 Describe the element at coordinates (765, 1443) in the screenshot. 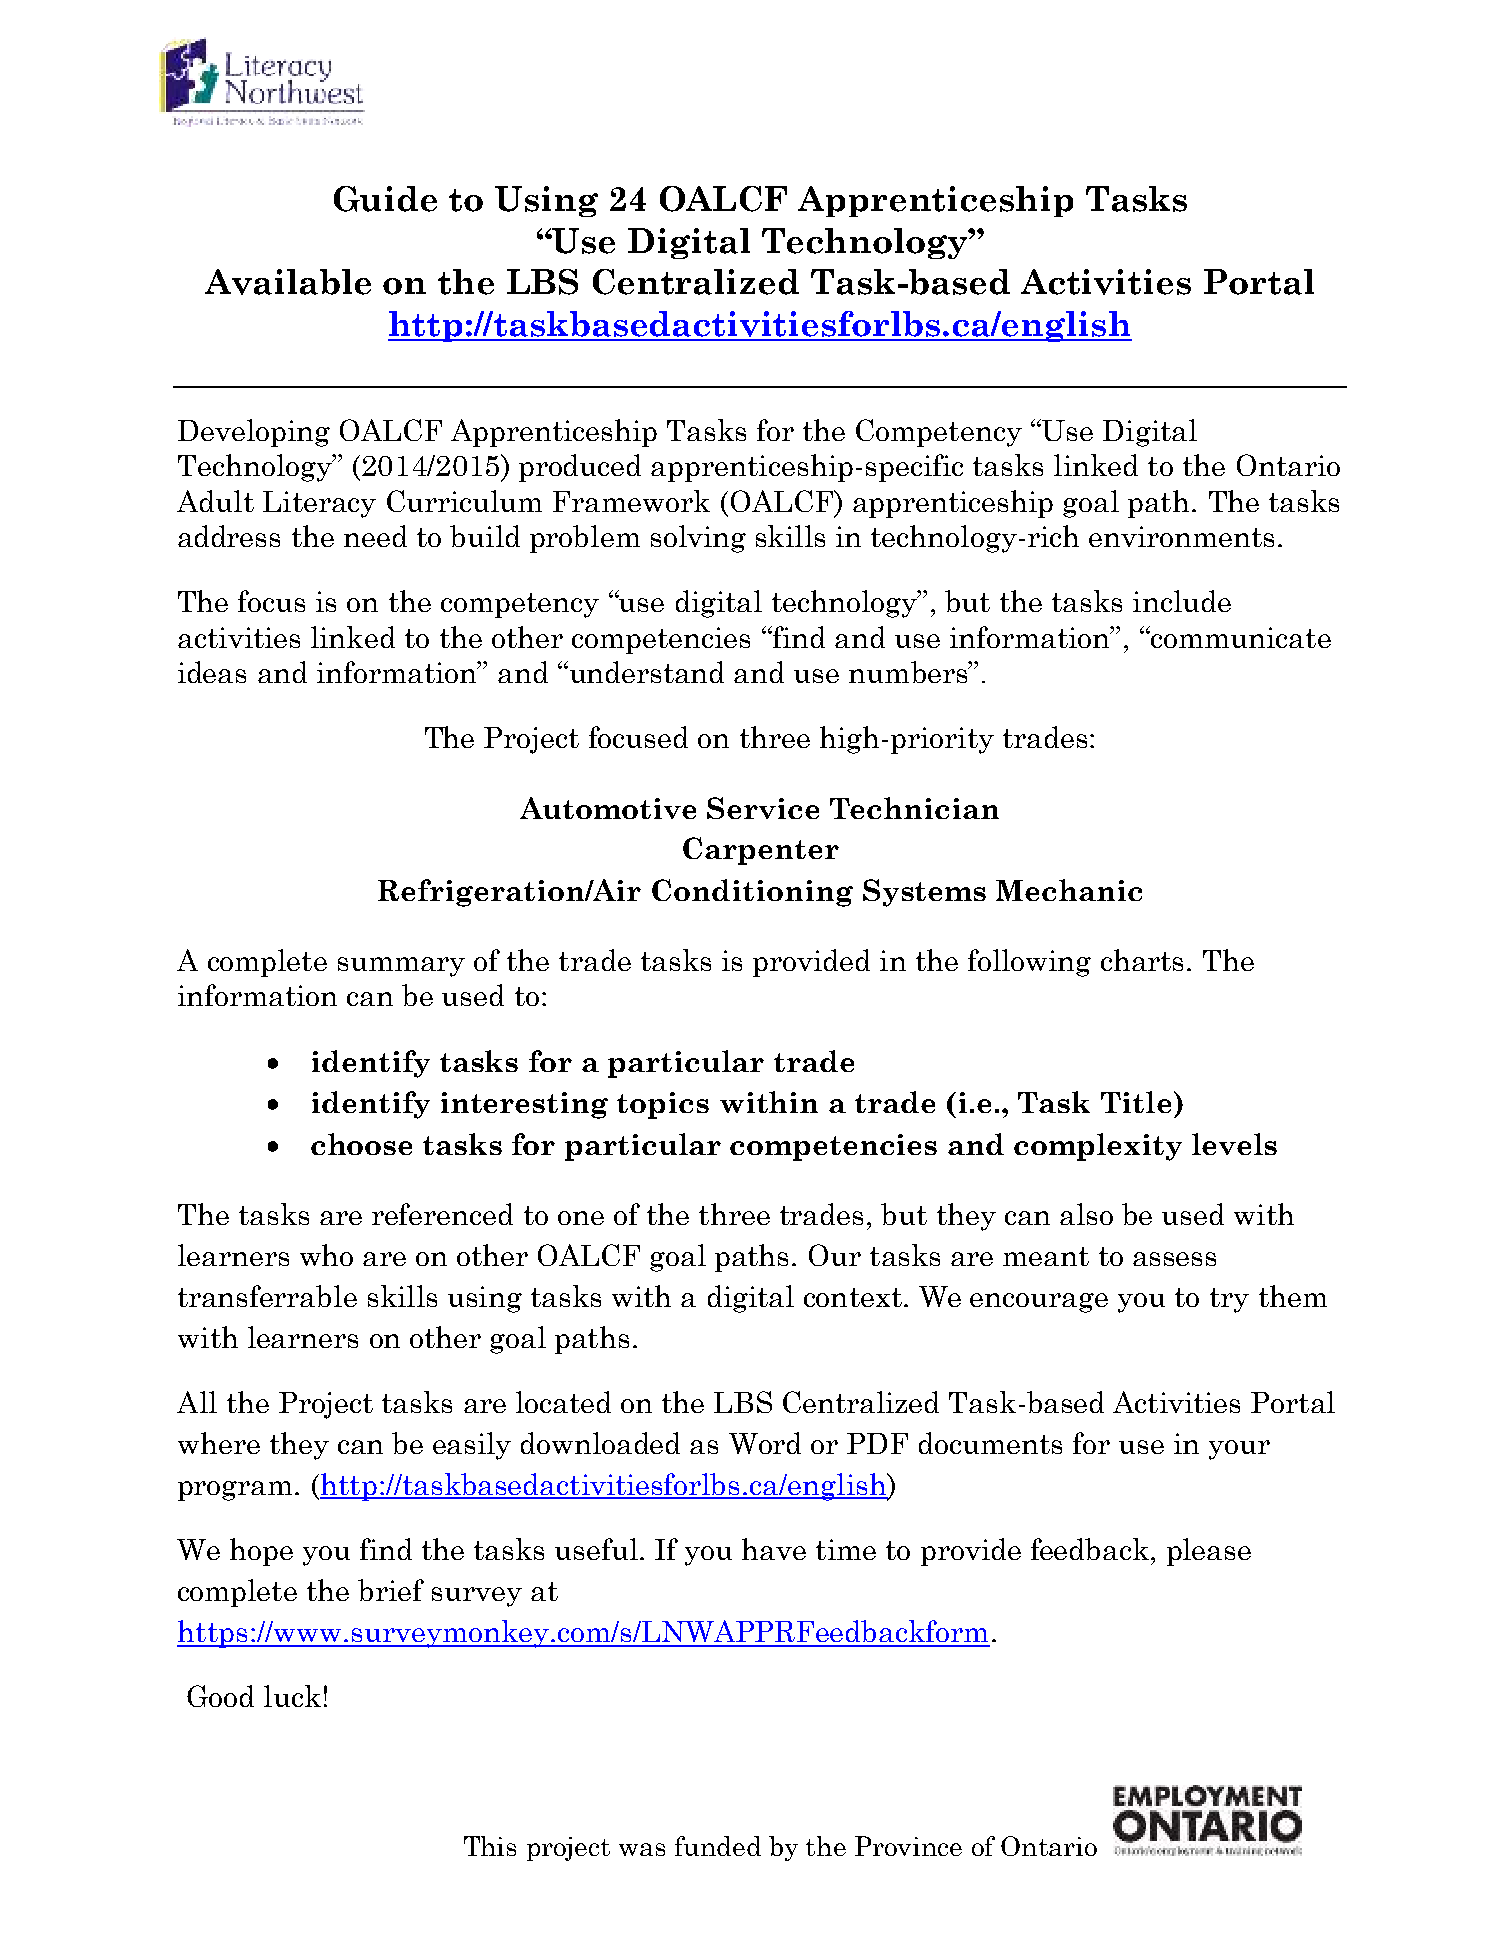

I see `Word` at that location.
